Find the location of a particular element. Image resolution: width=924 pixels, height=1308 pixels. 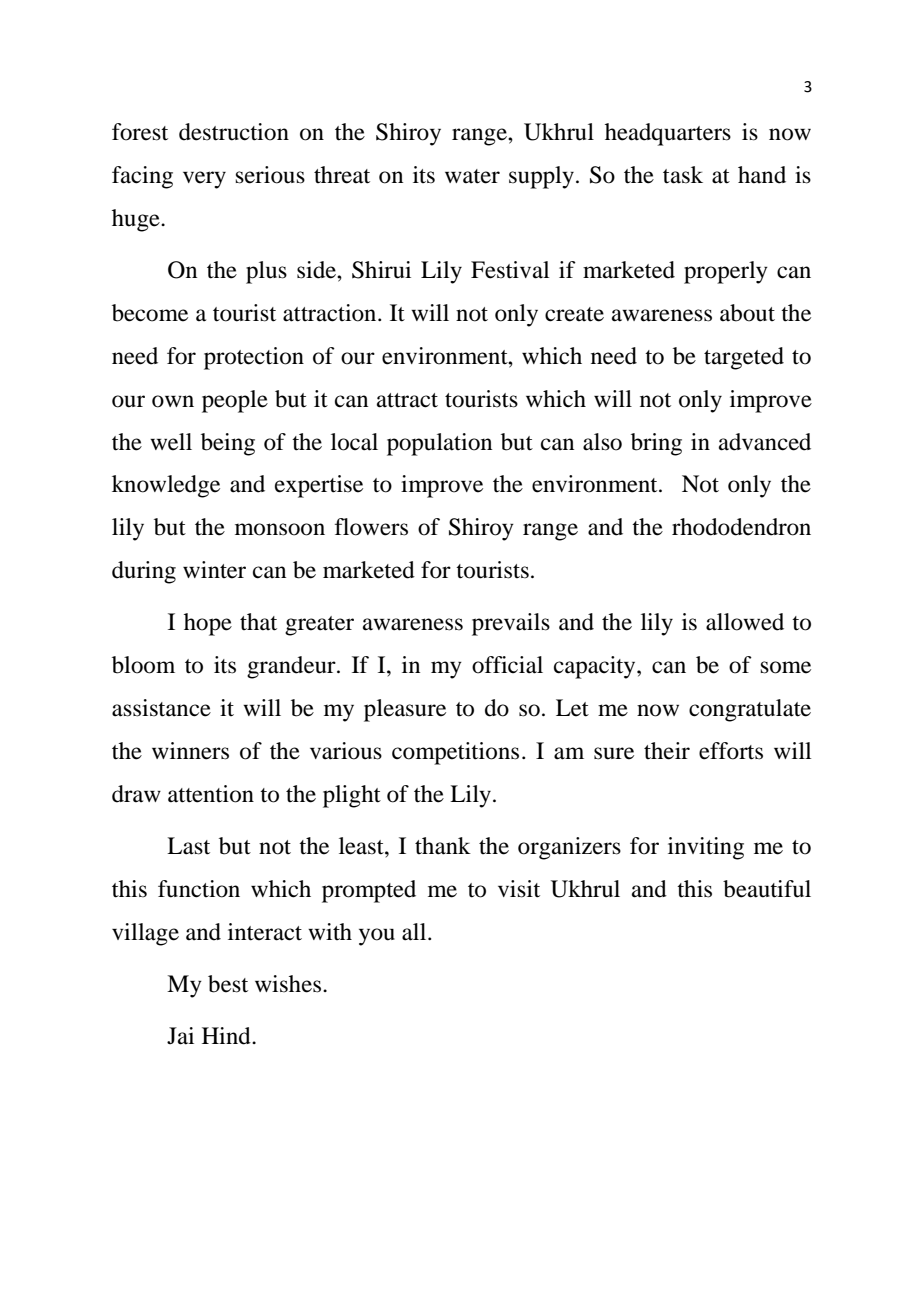

prevails is located at coordinates (511, 624).
